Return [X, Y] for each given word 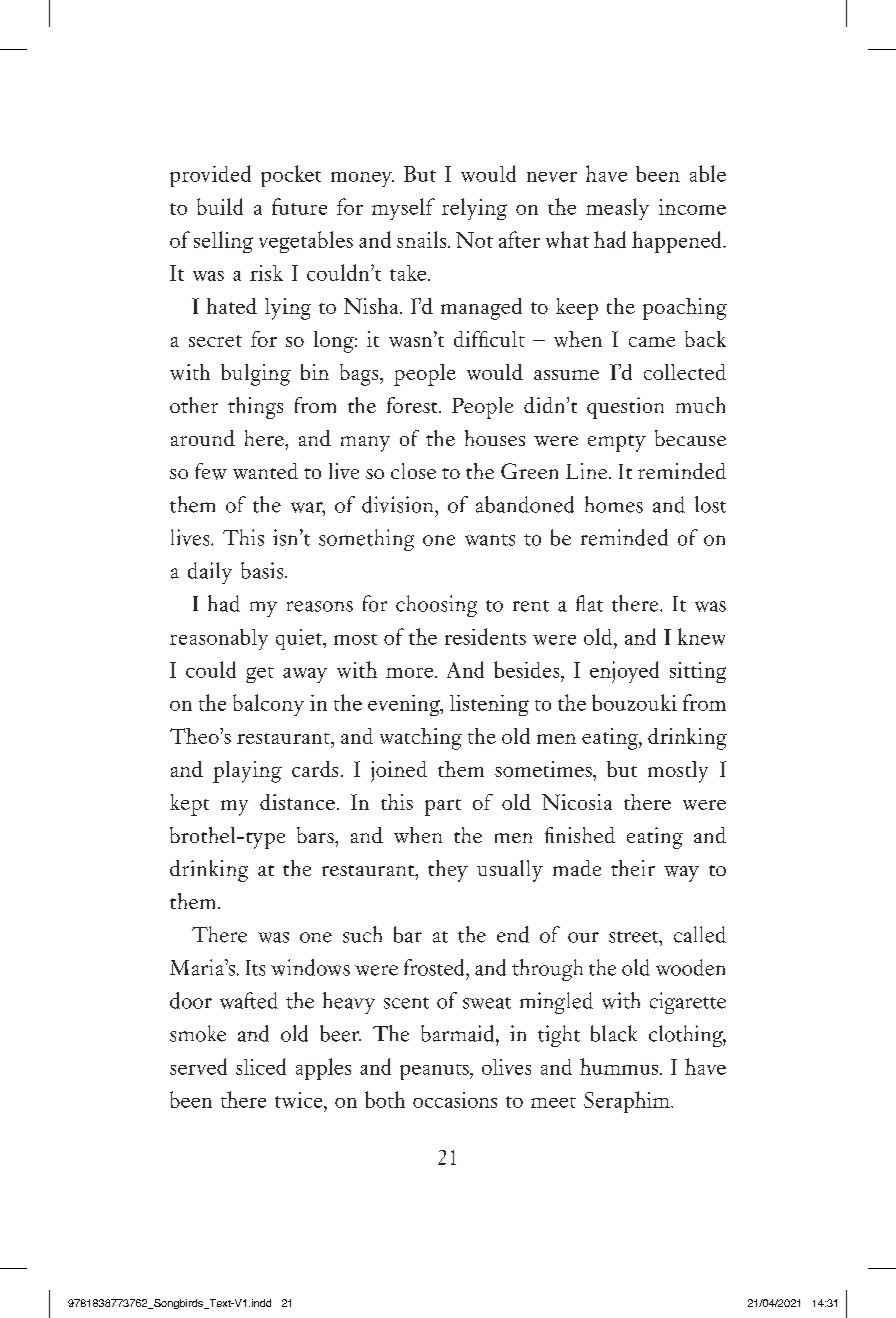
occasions [455, 1100]
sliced [261, 1066]
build [220, 206]
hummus [619, 1066]
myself [403, 209]
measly [617, 209]
